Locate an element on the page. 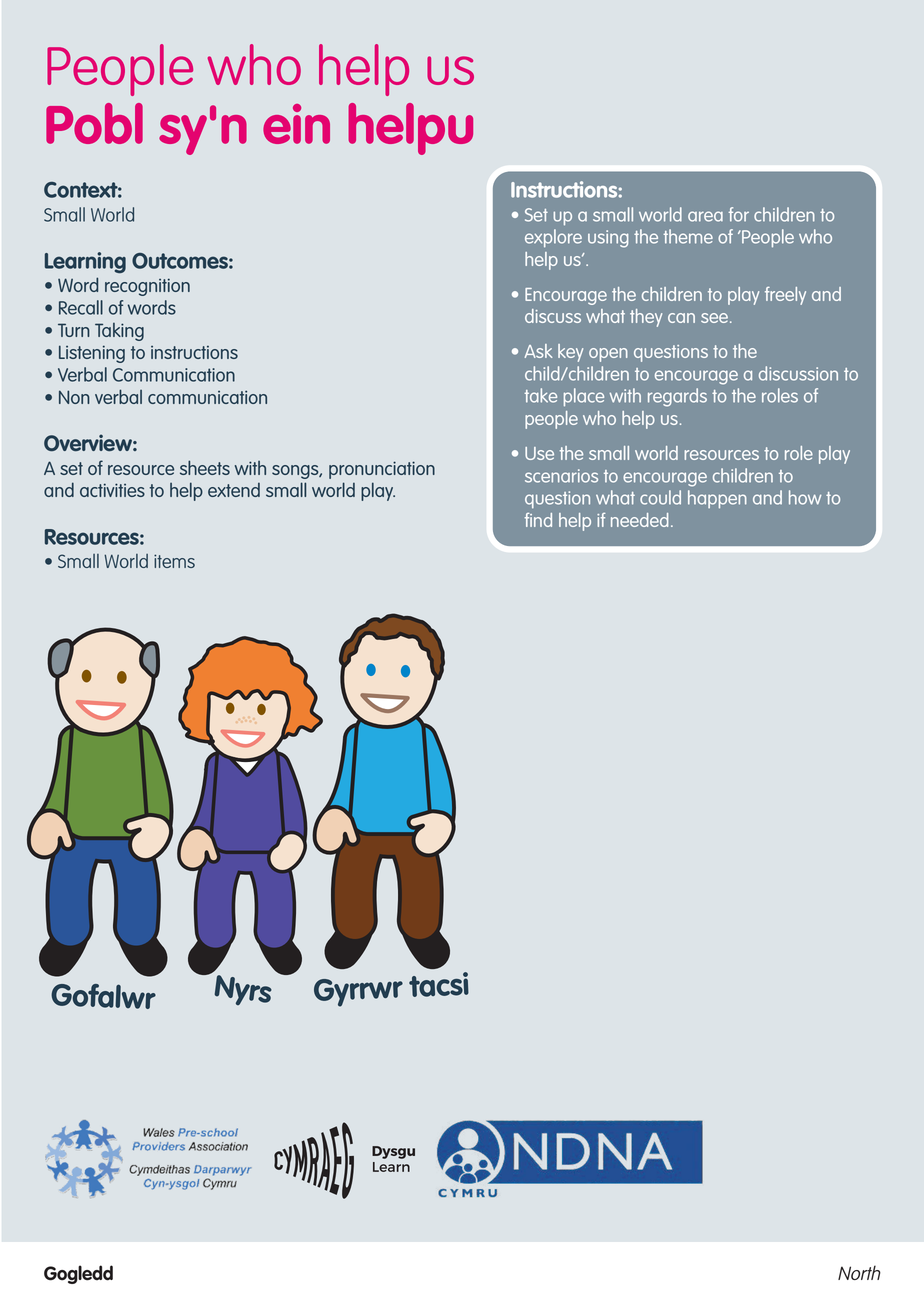 This page has height=1308, width=924. ein is located at coordinates (296, 124).
